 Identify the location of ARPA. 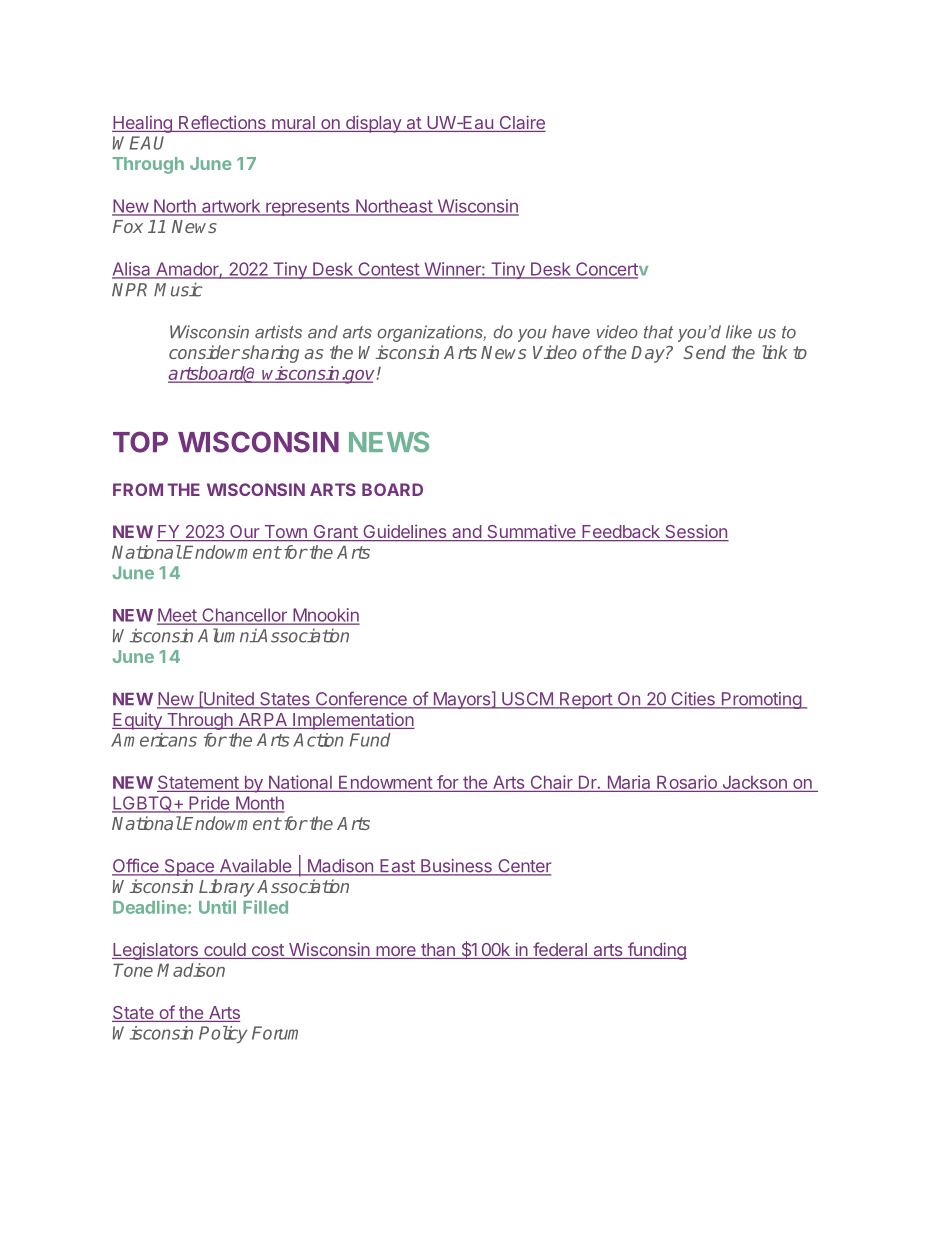
(263, 719).
